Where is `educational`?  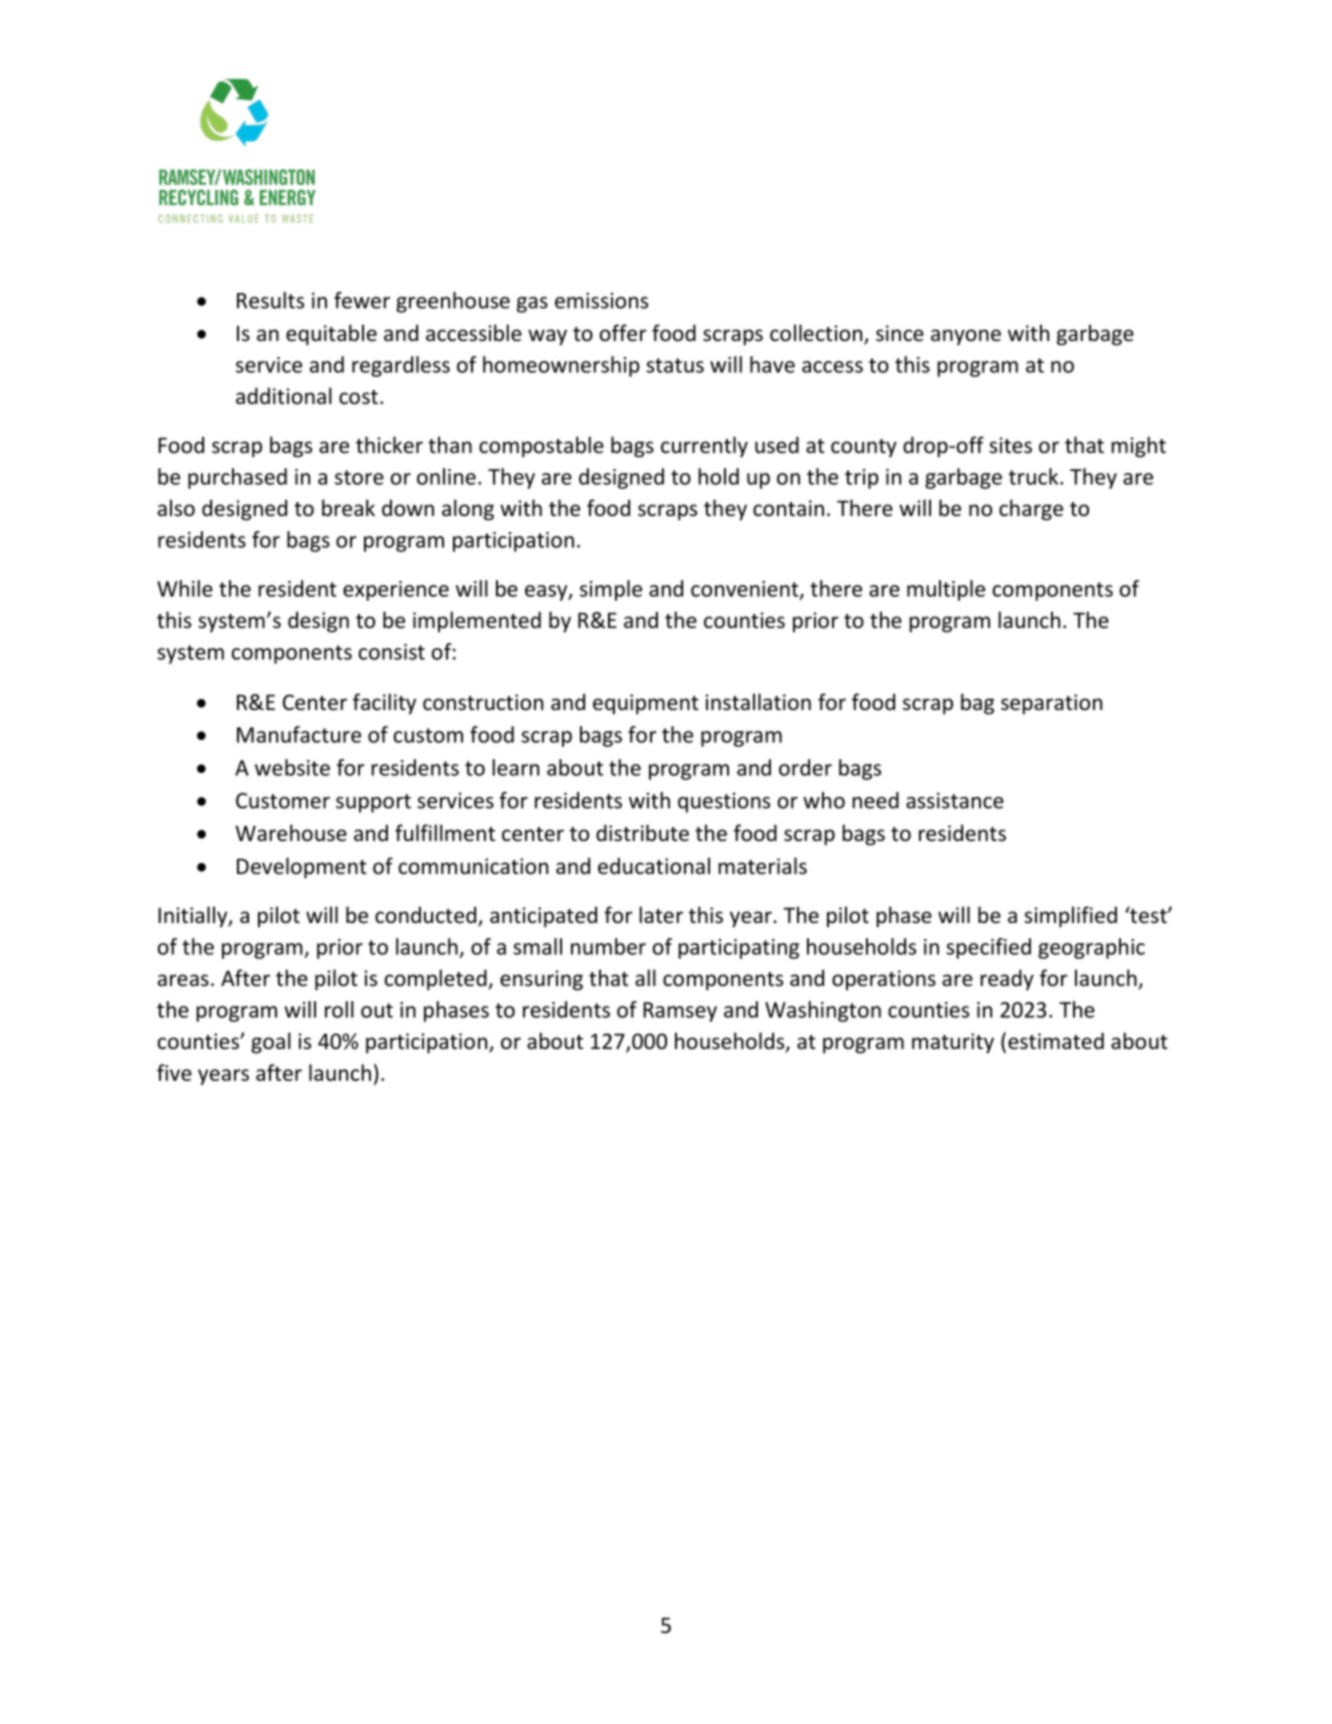 educational is located at coordinates (654, 866).
